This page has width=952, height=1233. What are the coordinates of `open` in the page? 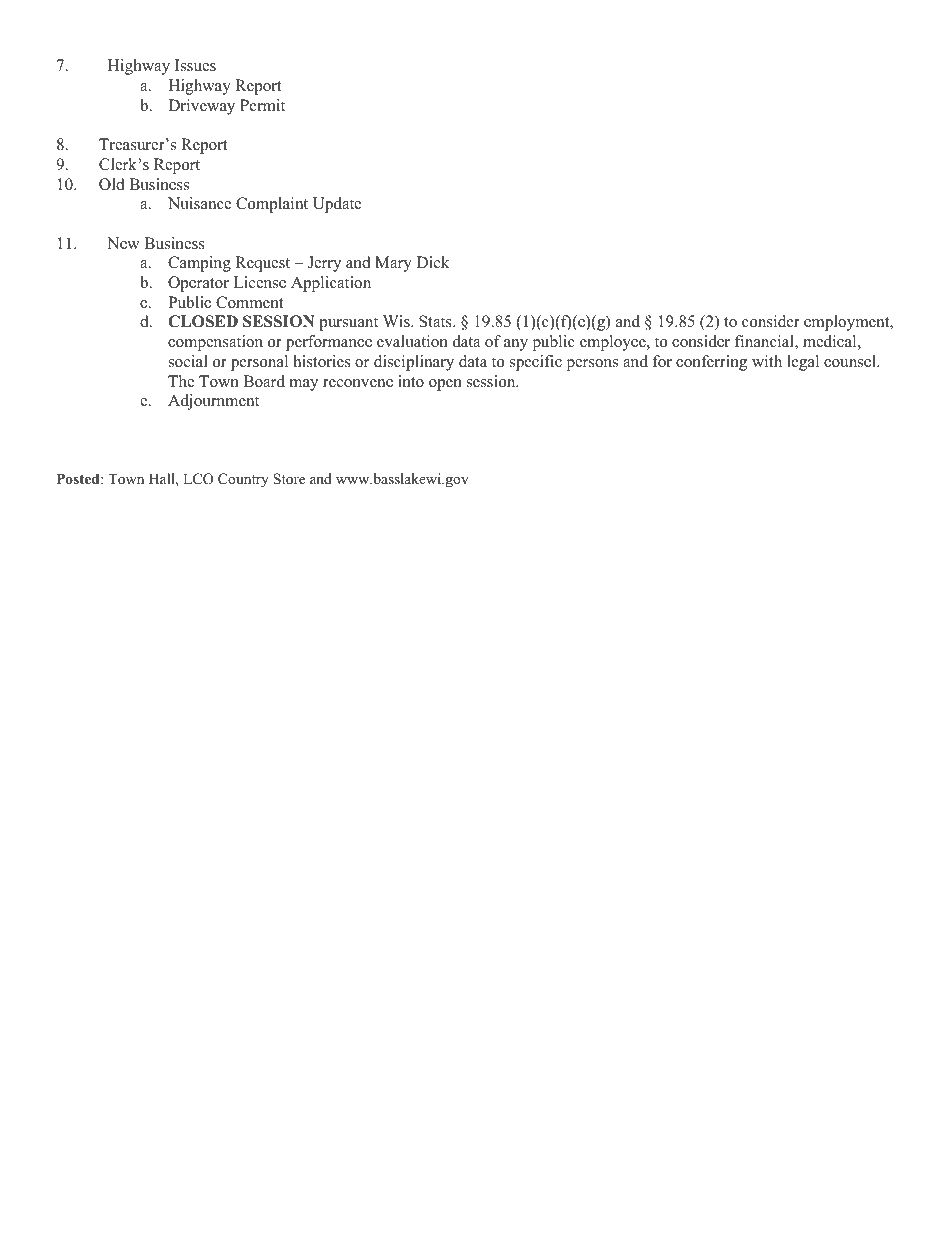 It's located at (445, 385).
